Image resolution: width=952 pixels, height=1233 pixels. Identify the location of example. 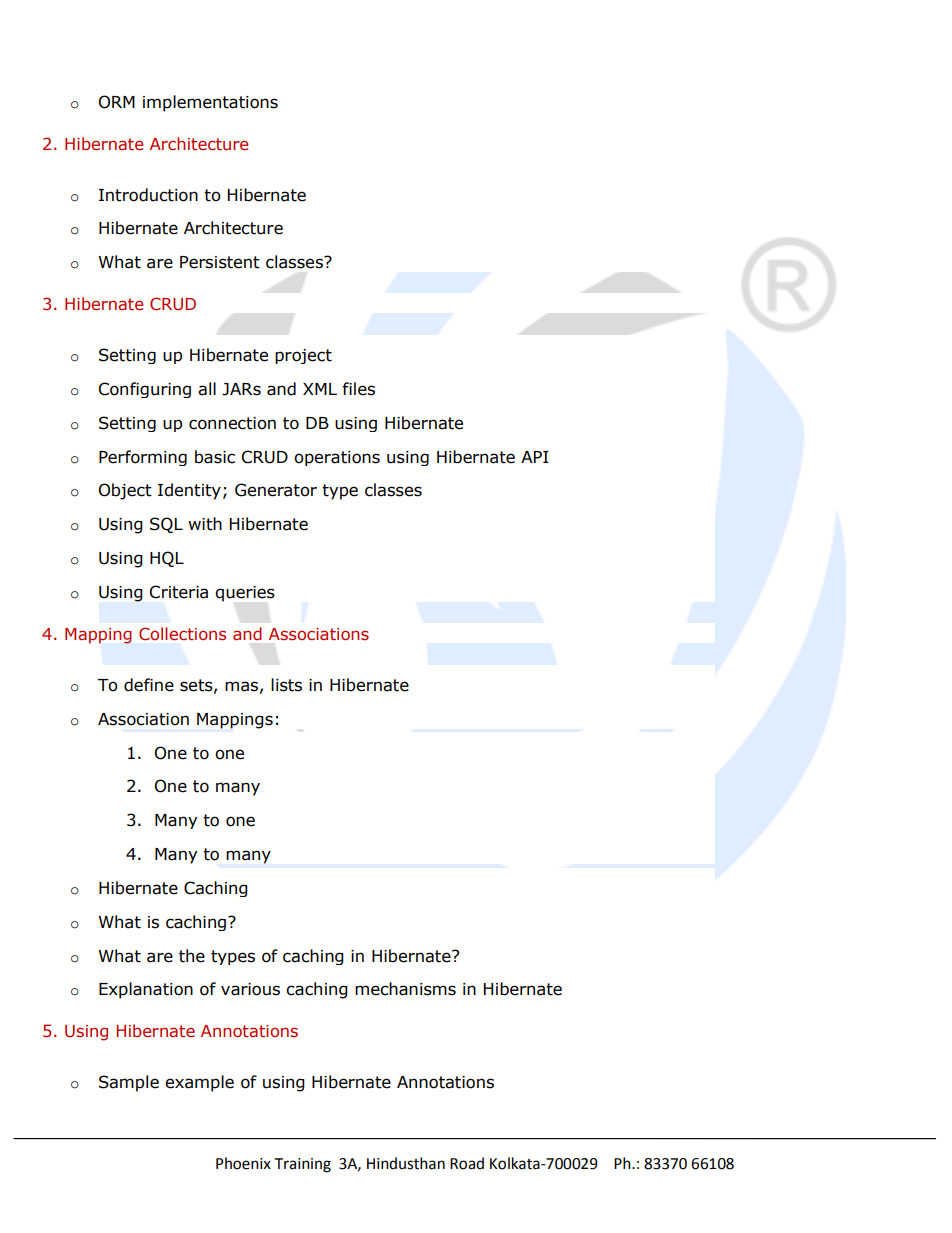
(199, 1083).
